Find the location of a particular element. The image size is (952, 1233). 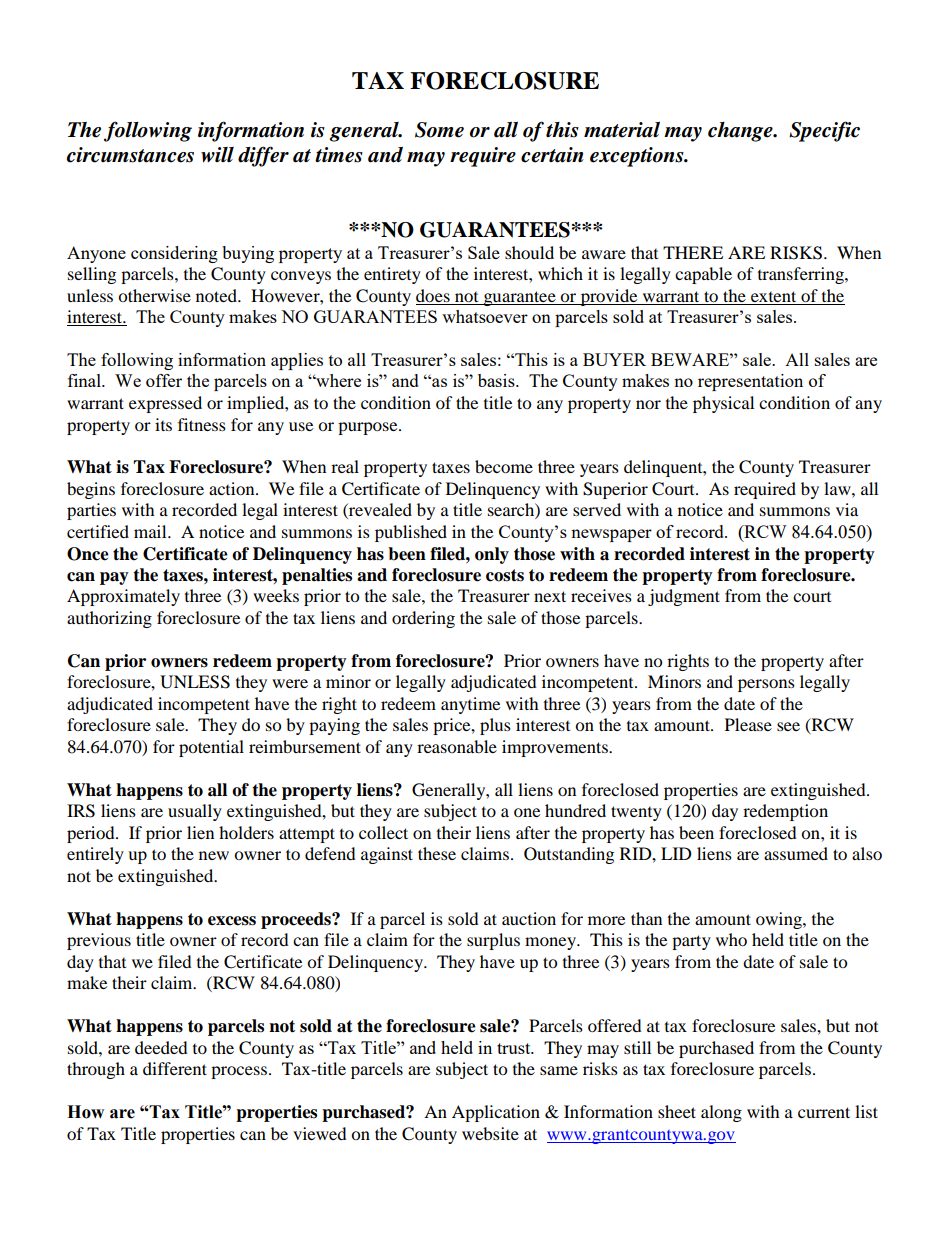

authorizing is located at coordinates (109, 619).
